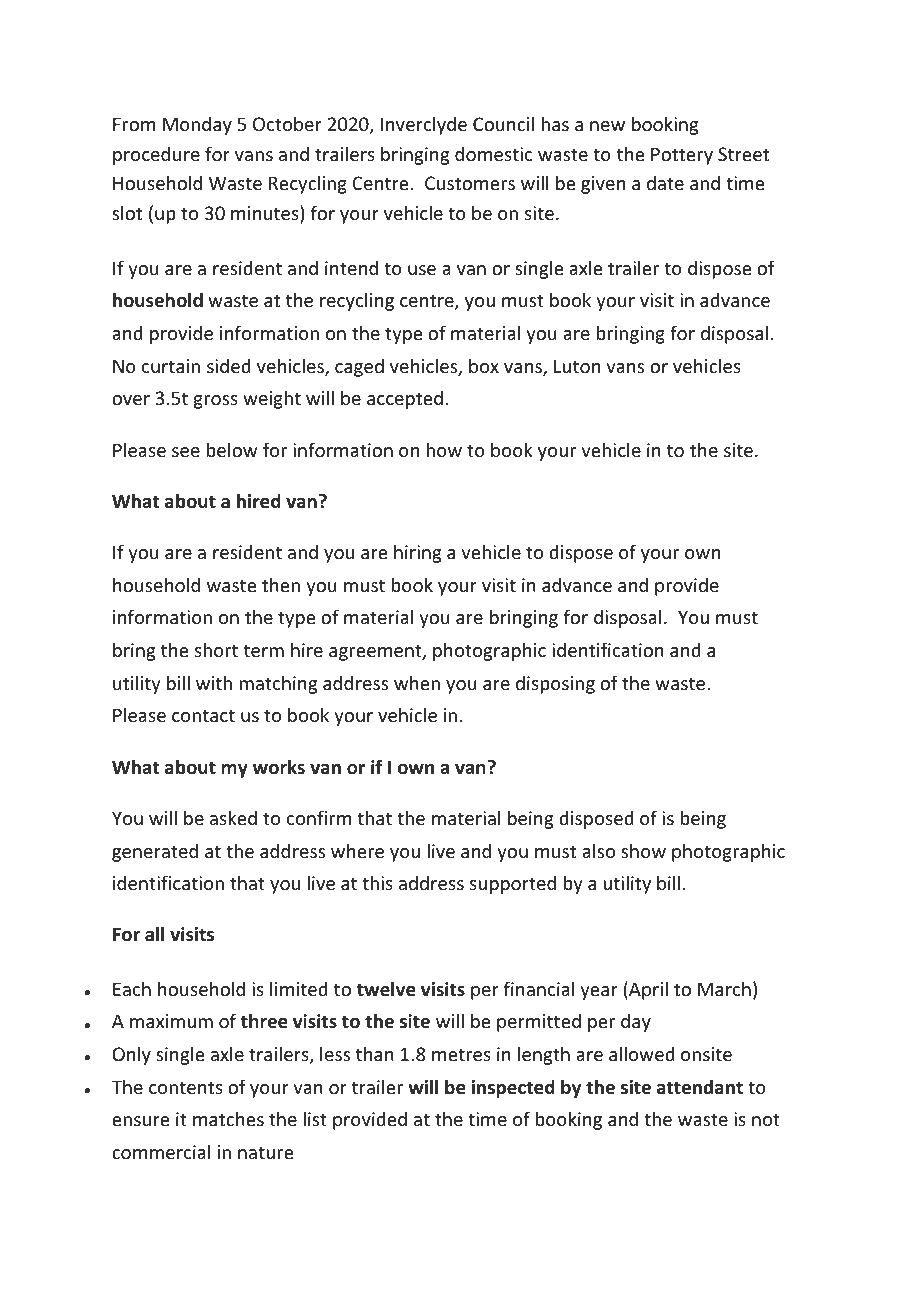 Image resolution: width=924 pixels, height=1308 pixels. What do you see at coordinates (197, 125) in the screenshot?
I see `Monday` at bounding box center [197, 125].
